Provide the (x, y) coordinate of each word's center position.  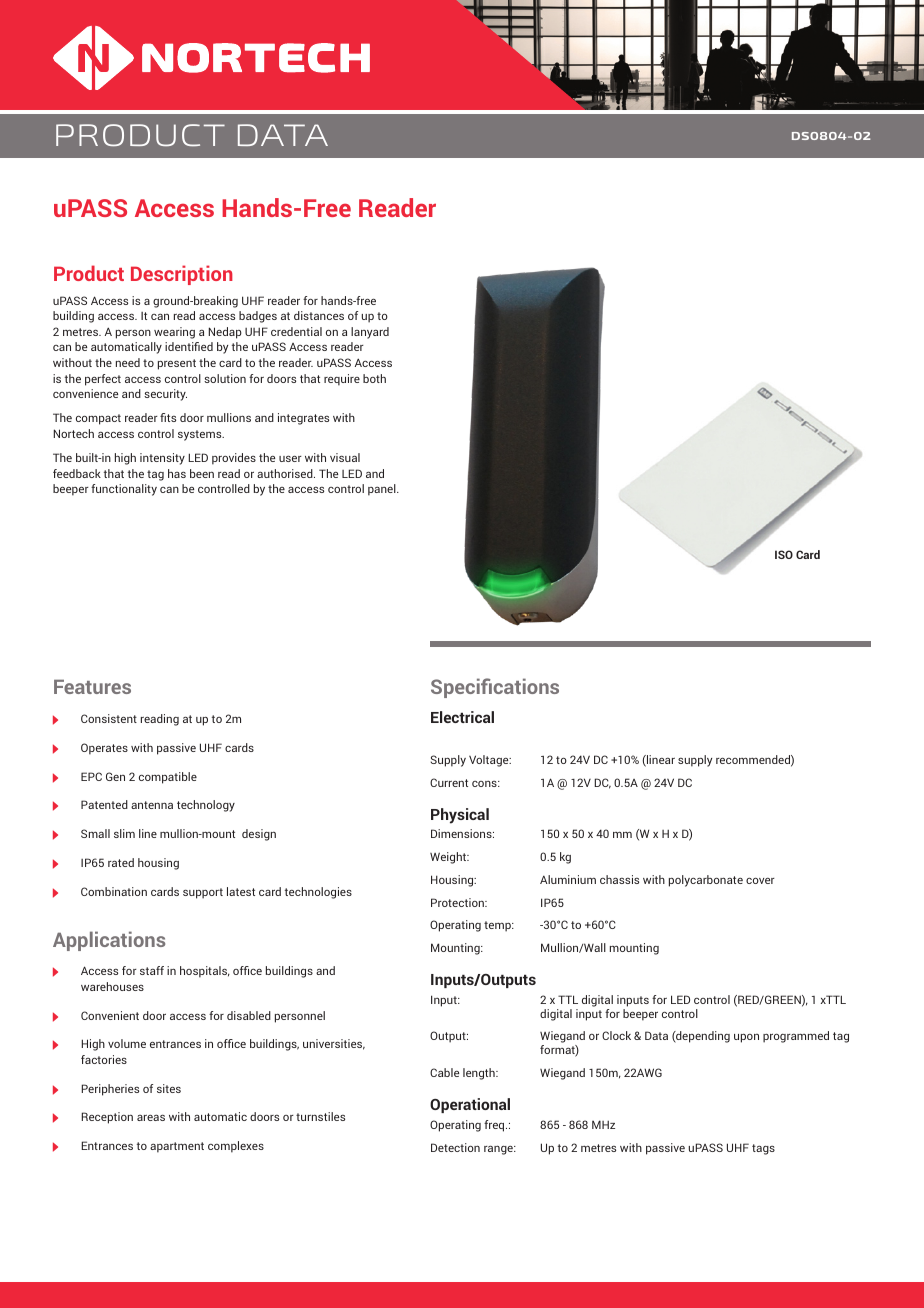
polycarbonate (706, 881)
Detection (455, 1147)
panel (383, 490)
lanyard (370, 333)
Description (182, 275)
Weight (449, 858)
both (374, 378)
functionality (124, 490)
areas (151, 1117)
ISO (784, 554)
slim (124, 833)
